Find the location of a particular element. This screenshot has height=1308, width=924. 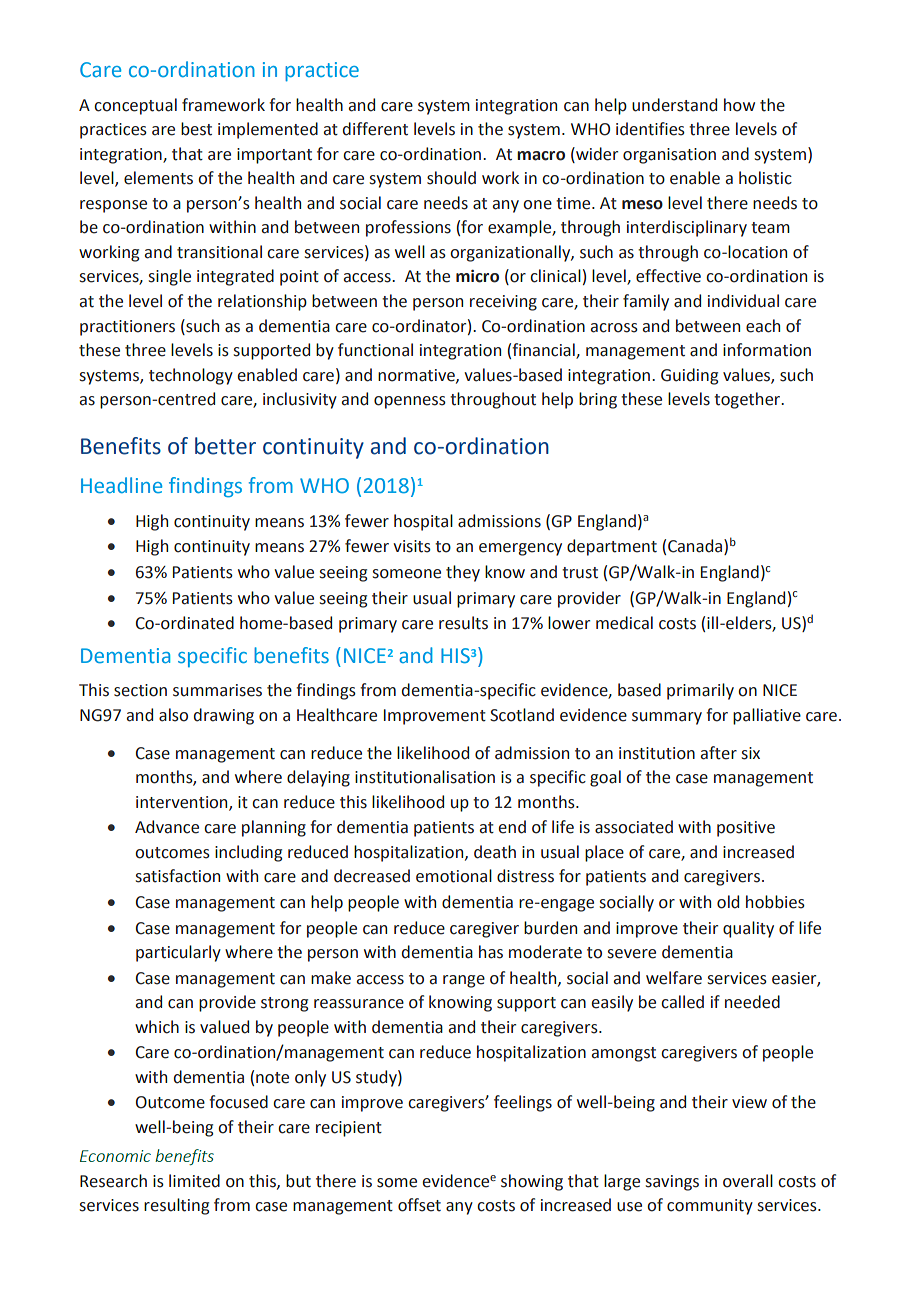

summarises is located at coordinates (217, 690).
